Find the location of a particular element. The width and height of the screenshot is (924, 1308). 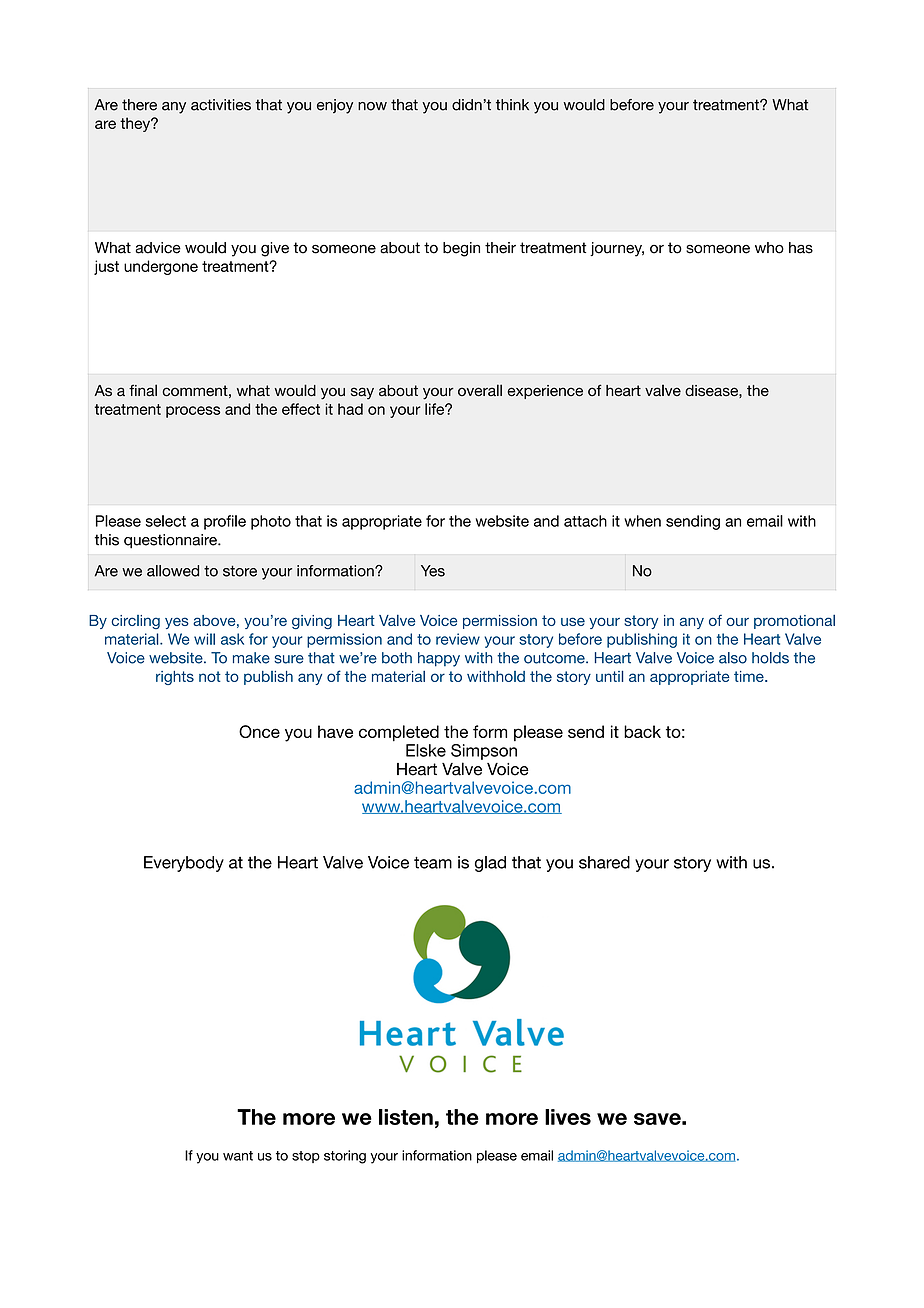

want is located at coordinates (238, 1156).
